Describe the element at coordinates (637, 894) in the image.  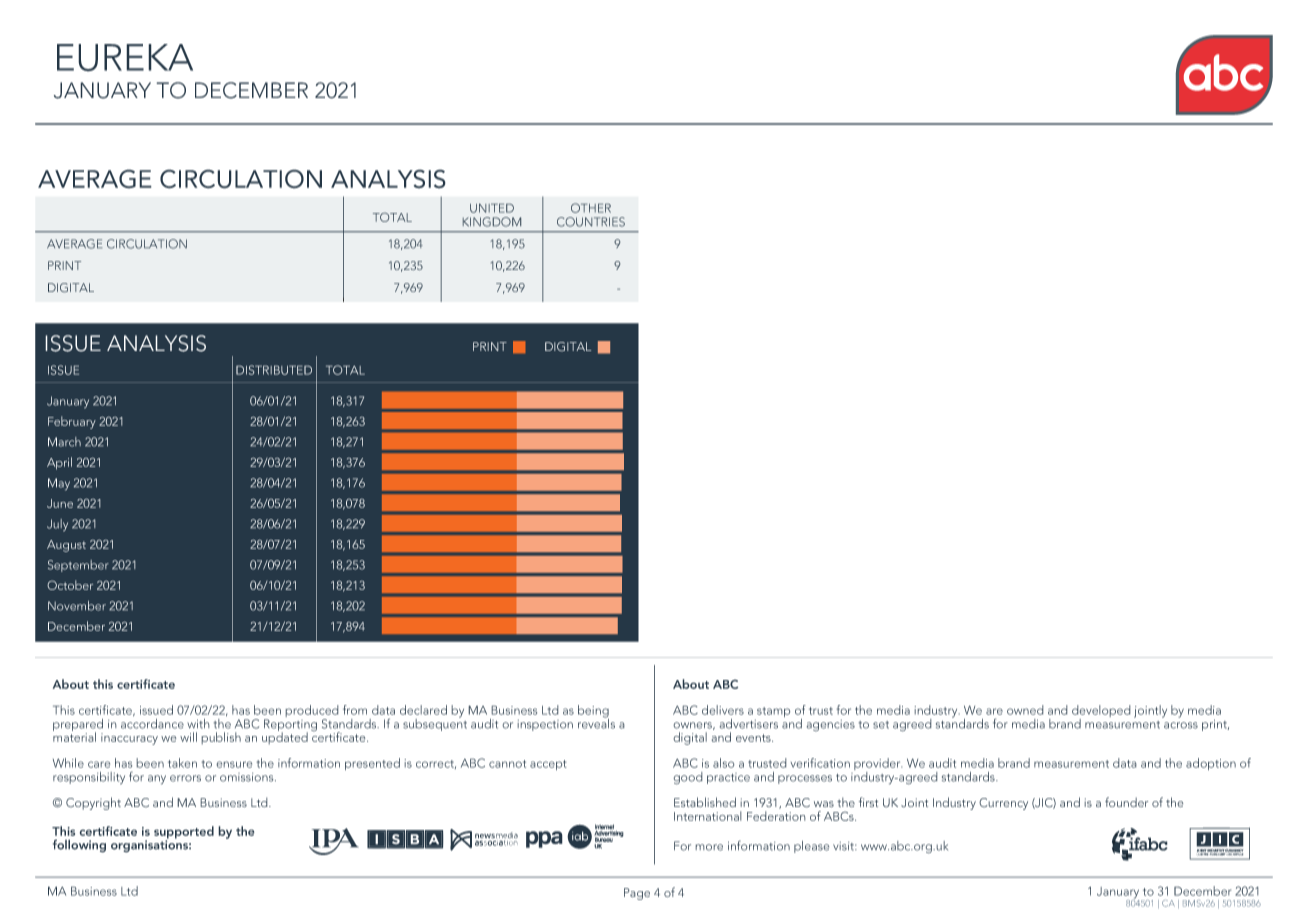
I see `Page` at that location.
